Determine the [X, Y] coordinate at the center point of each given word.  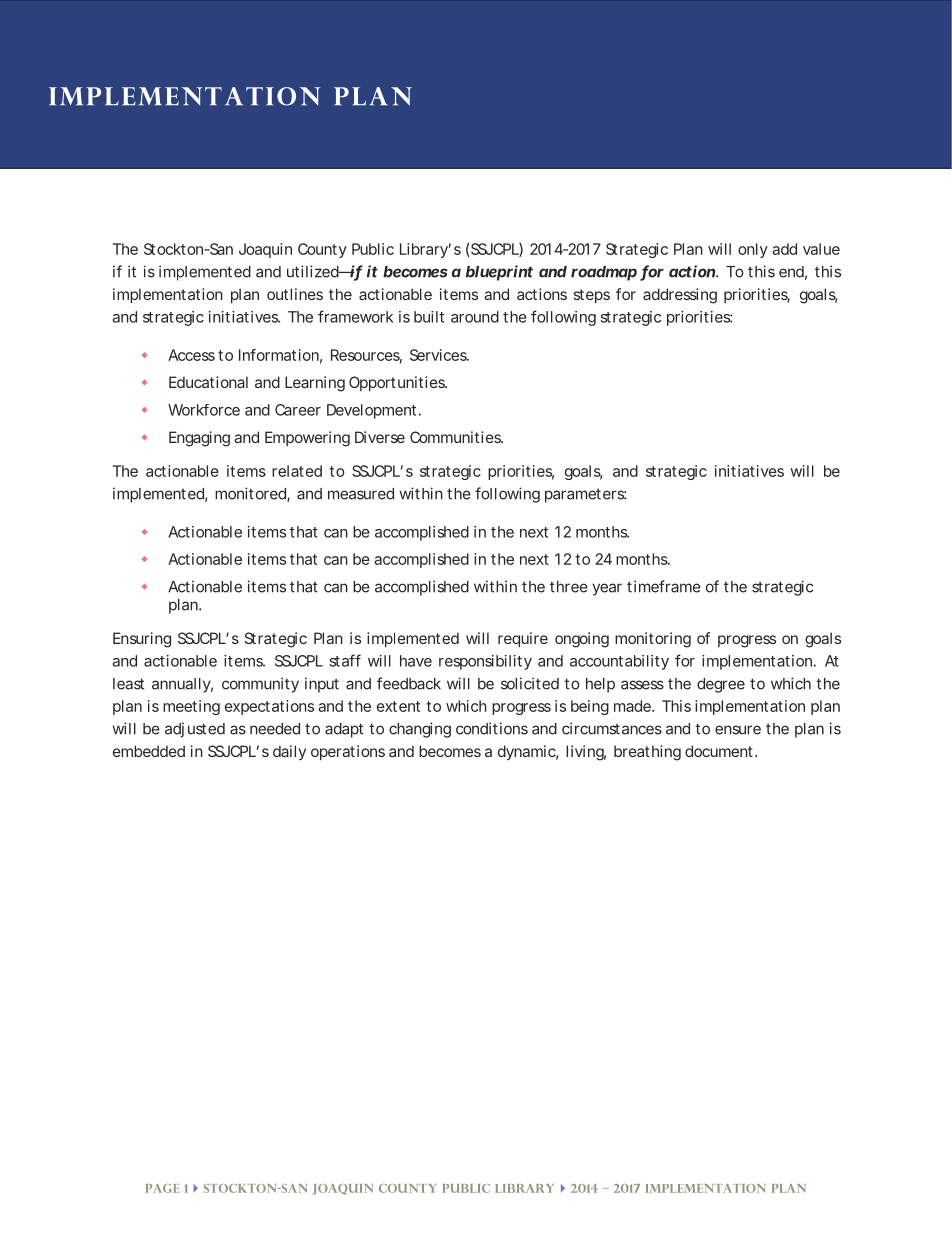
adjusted [195, 730]
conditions [492, 728]
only [753, 250]
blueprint [499, 273]
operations [348, 752]
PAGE [162, 1188]
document [720, 751]
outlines [295, 294]
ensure [738, 730]
